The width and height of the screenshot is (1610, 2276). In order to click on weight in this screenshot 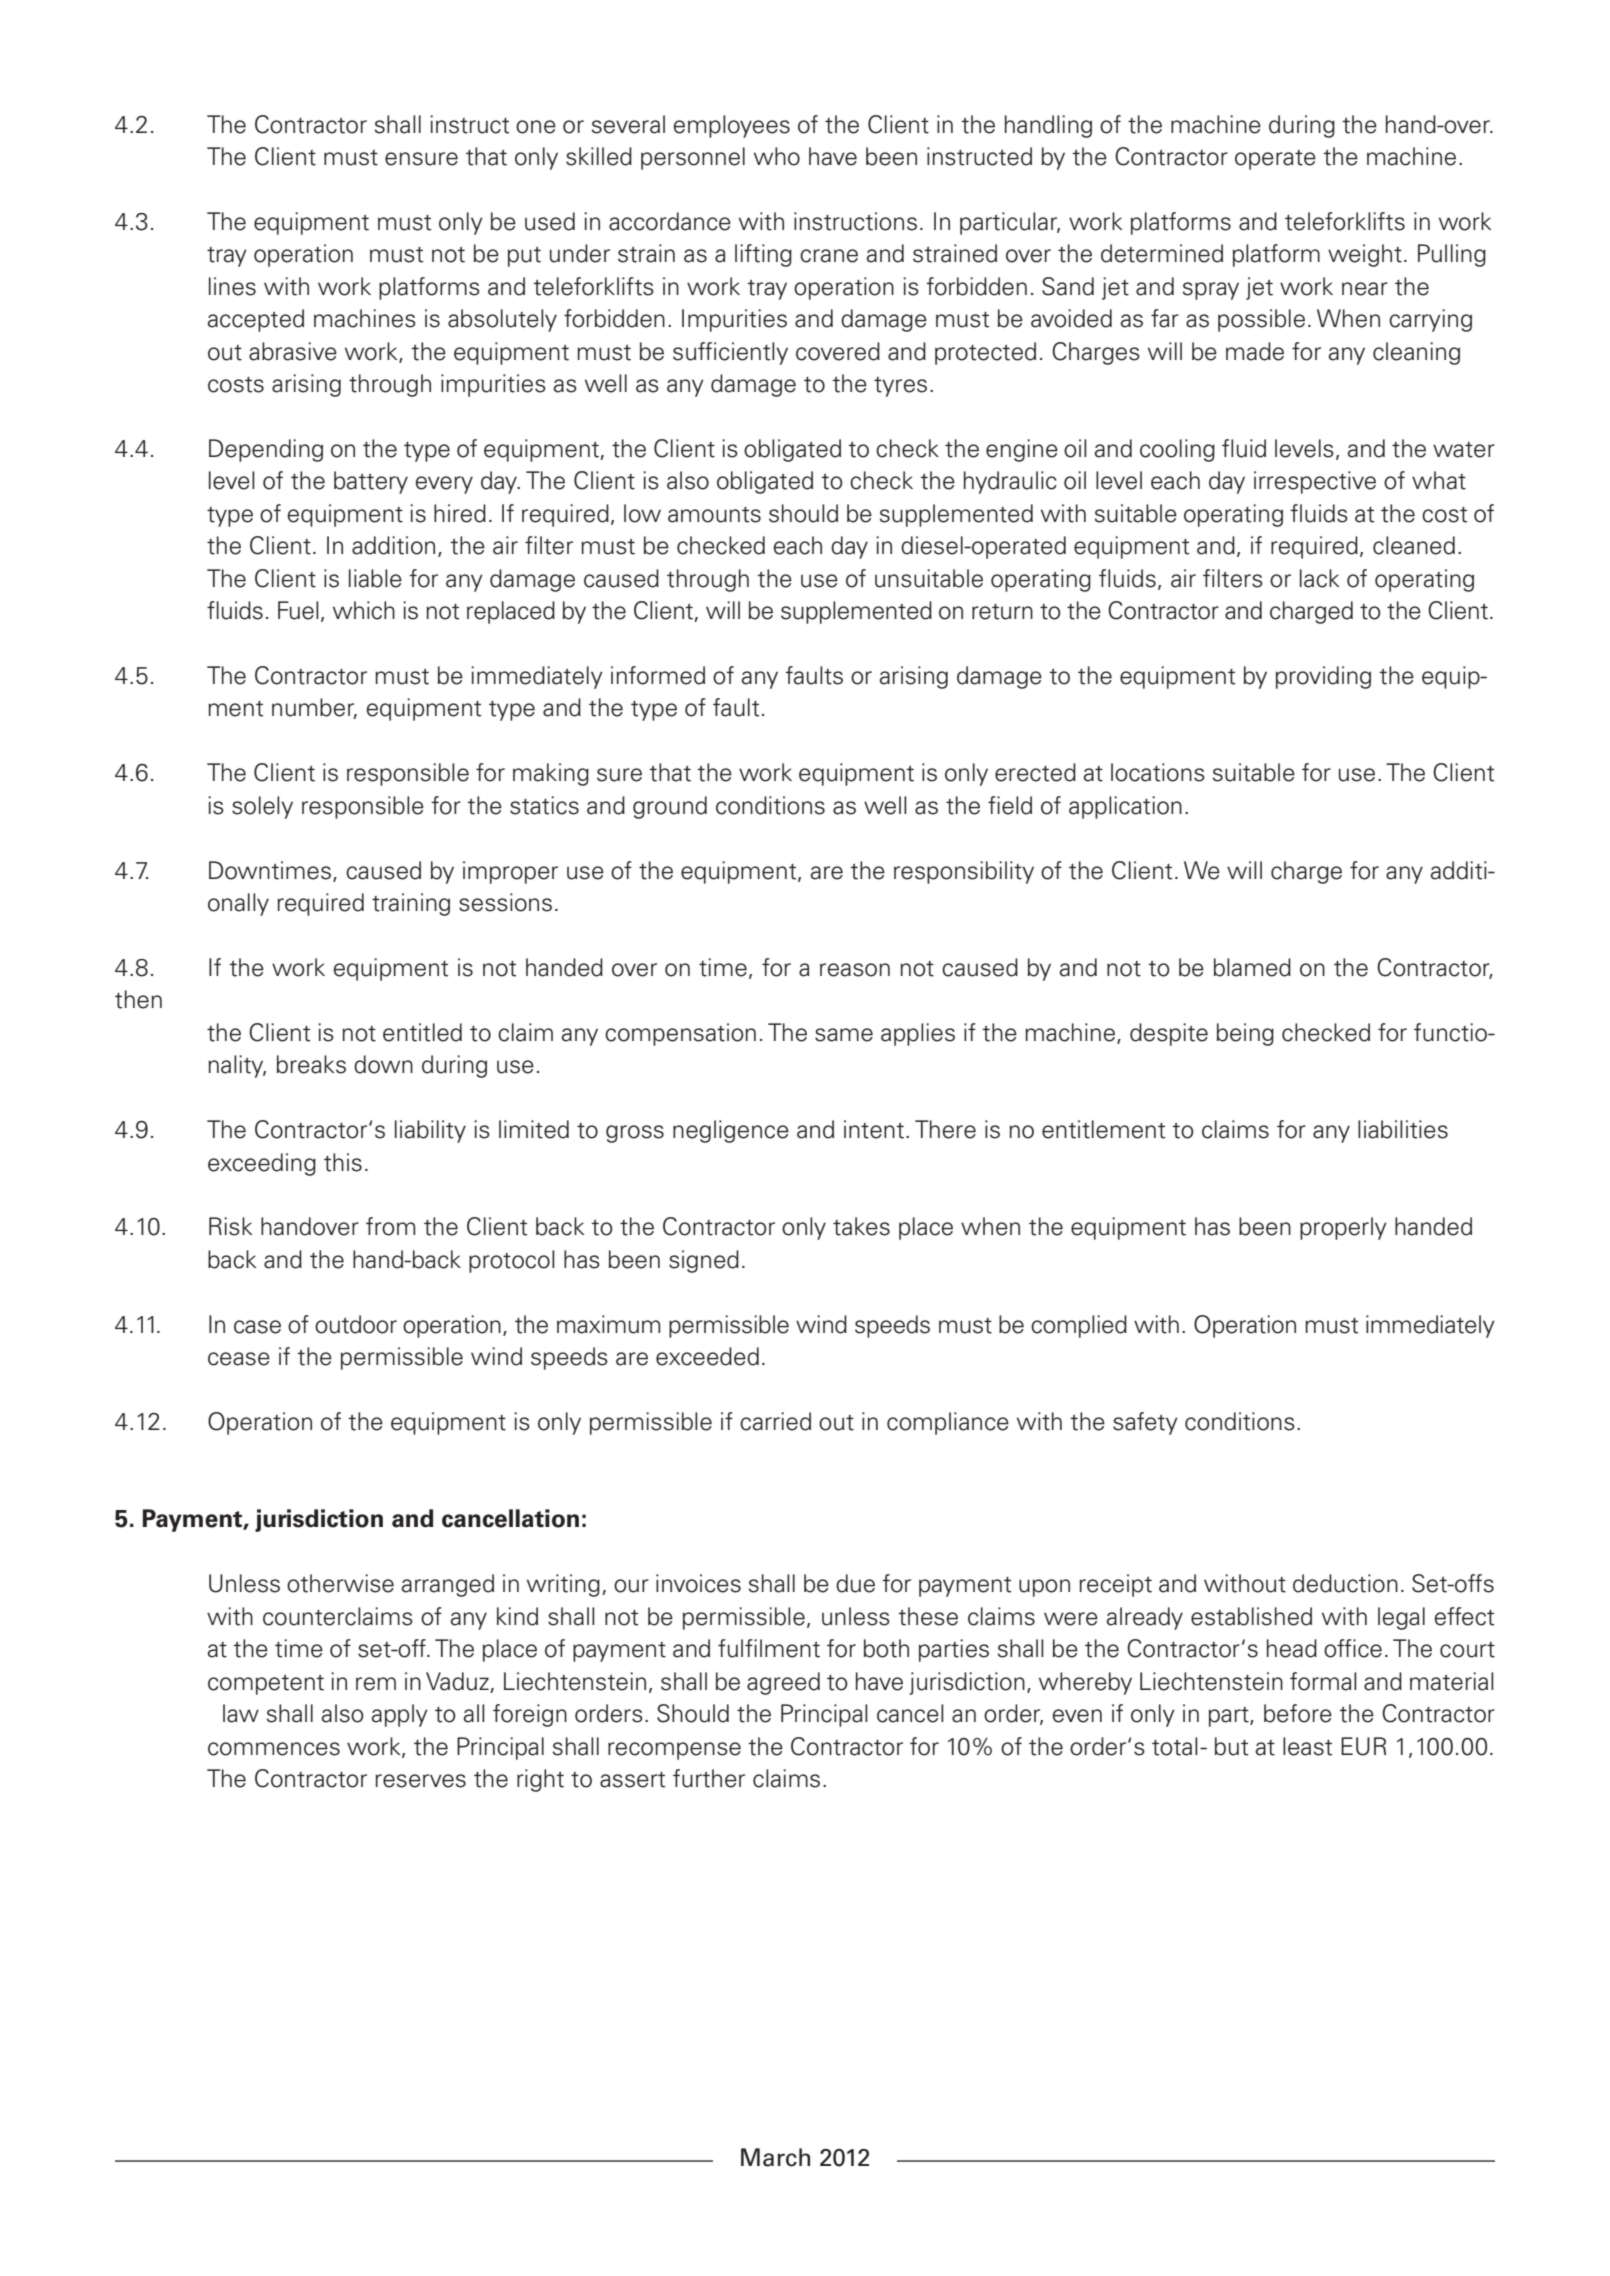, I will do `click(1365, 255)`.
